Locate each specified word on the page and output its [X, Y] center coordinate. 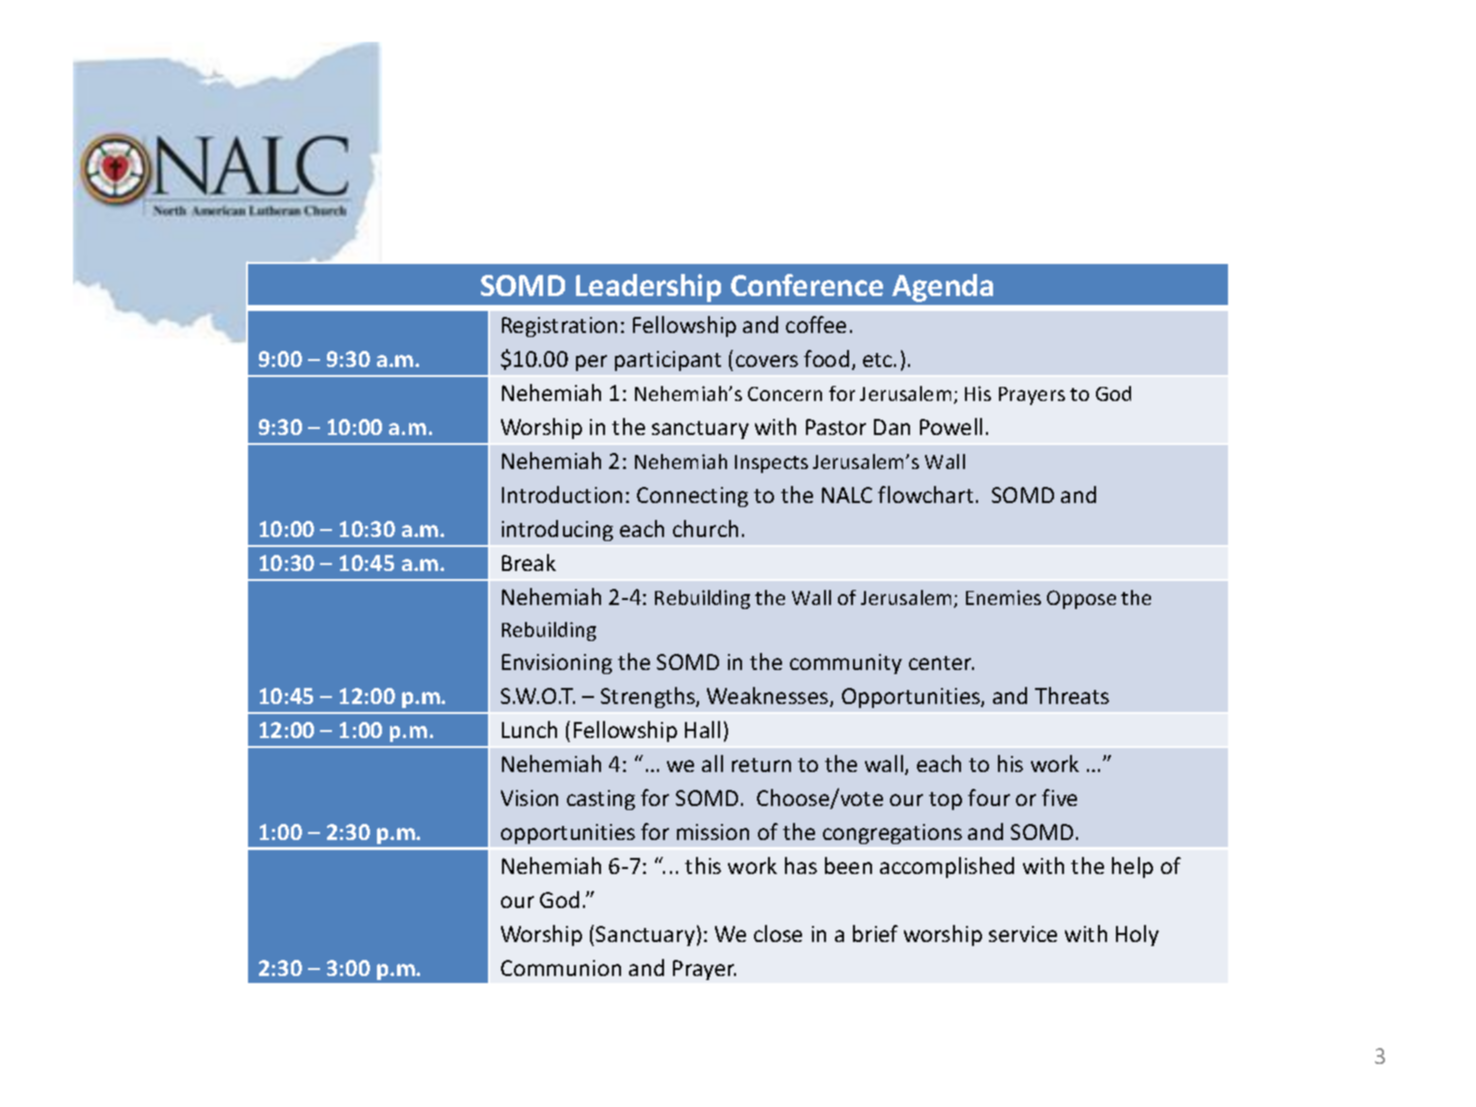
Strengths [649, 697]
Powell [951, 426]
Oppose [1081, 599]
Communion [561, 968]
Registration [559, 327]
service [1023, 934]
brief [875, 933]
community [846, 664]
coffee [816, 324]
